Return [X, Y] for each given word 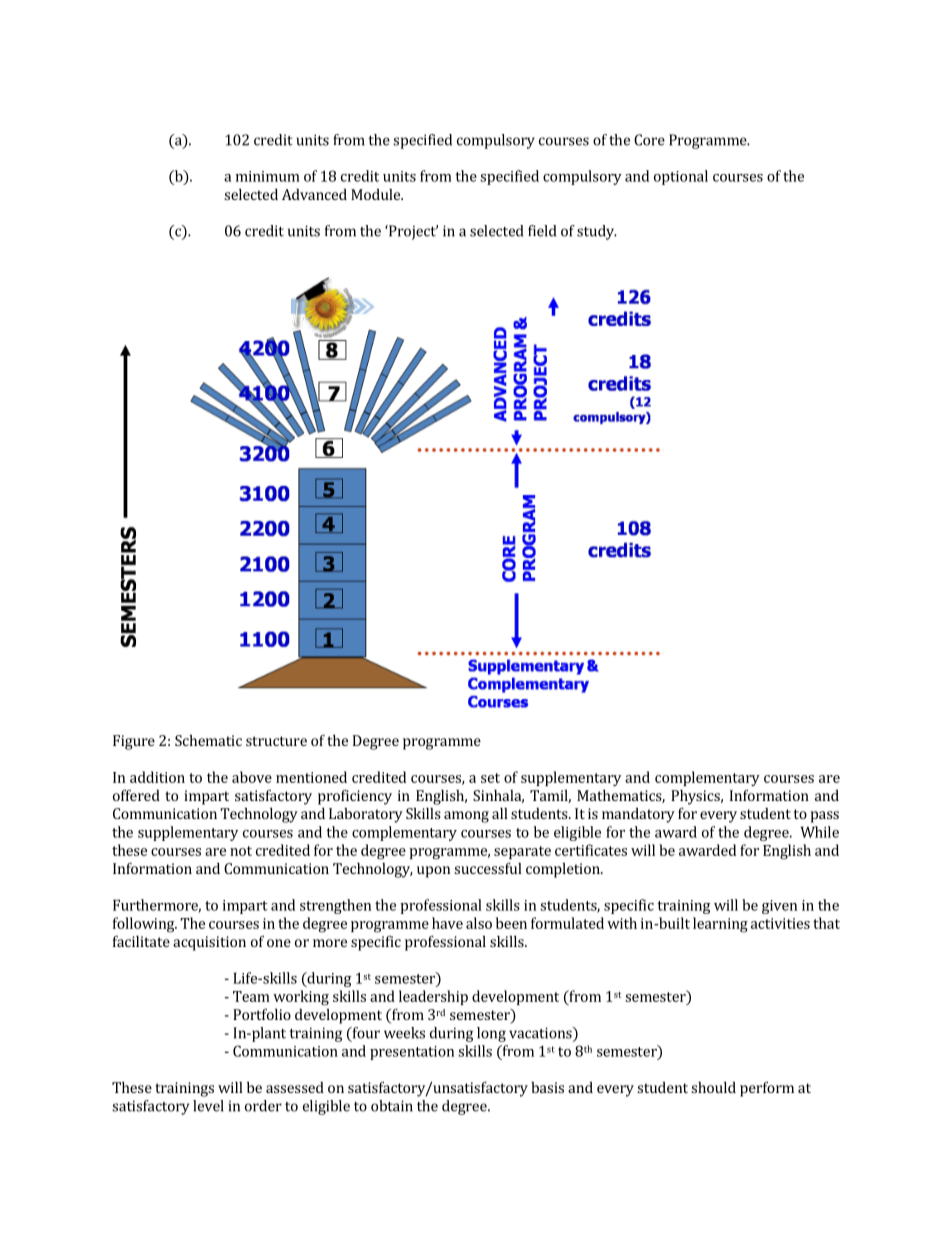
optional [681, 177]
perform [767, 1089]
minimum [268, 176]
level [208, 1106]
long [491, 1034]
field [542, 231]
